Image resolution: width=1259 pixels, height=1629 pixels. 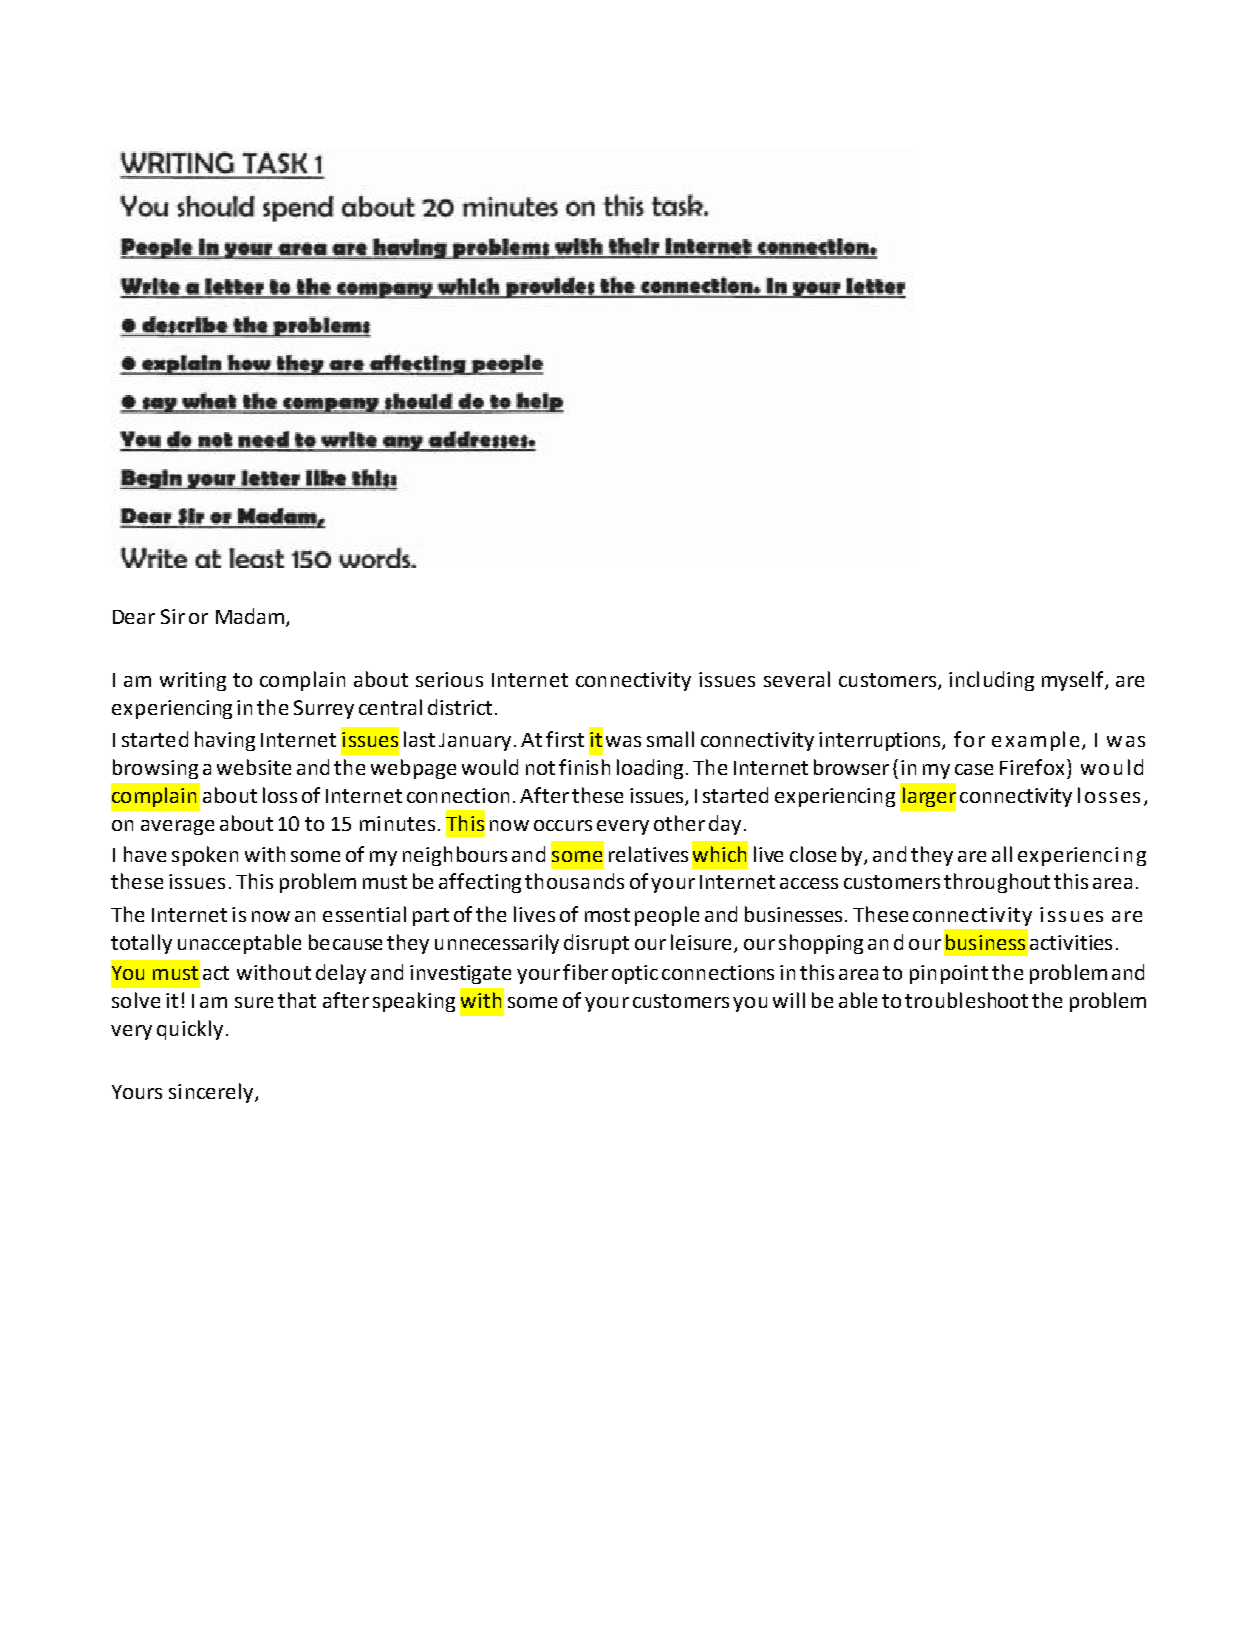 I want to click on serious, so click(x=449, y=679).
